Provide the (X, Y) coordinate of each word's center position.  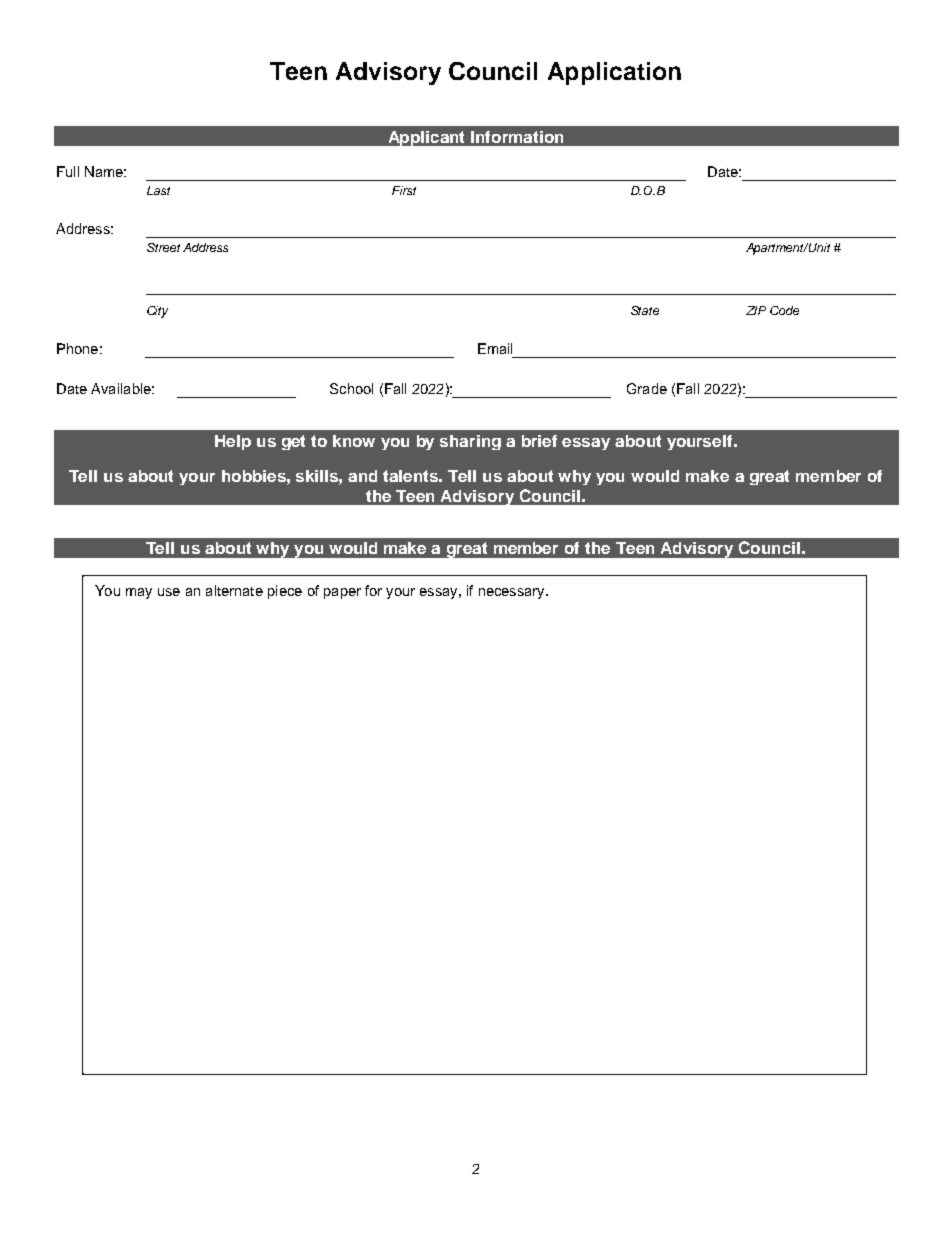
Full (68, 171)
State (645, 310)
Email (495, 348)
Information (517, 137)
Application (614, 73)
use (169, 592)
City (157, 312)
